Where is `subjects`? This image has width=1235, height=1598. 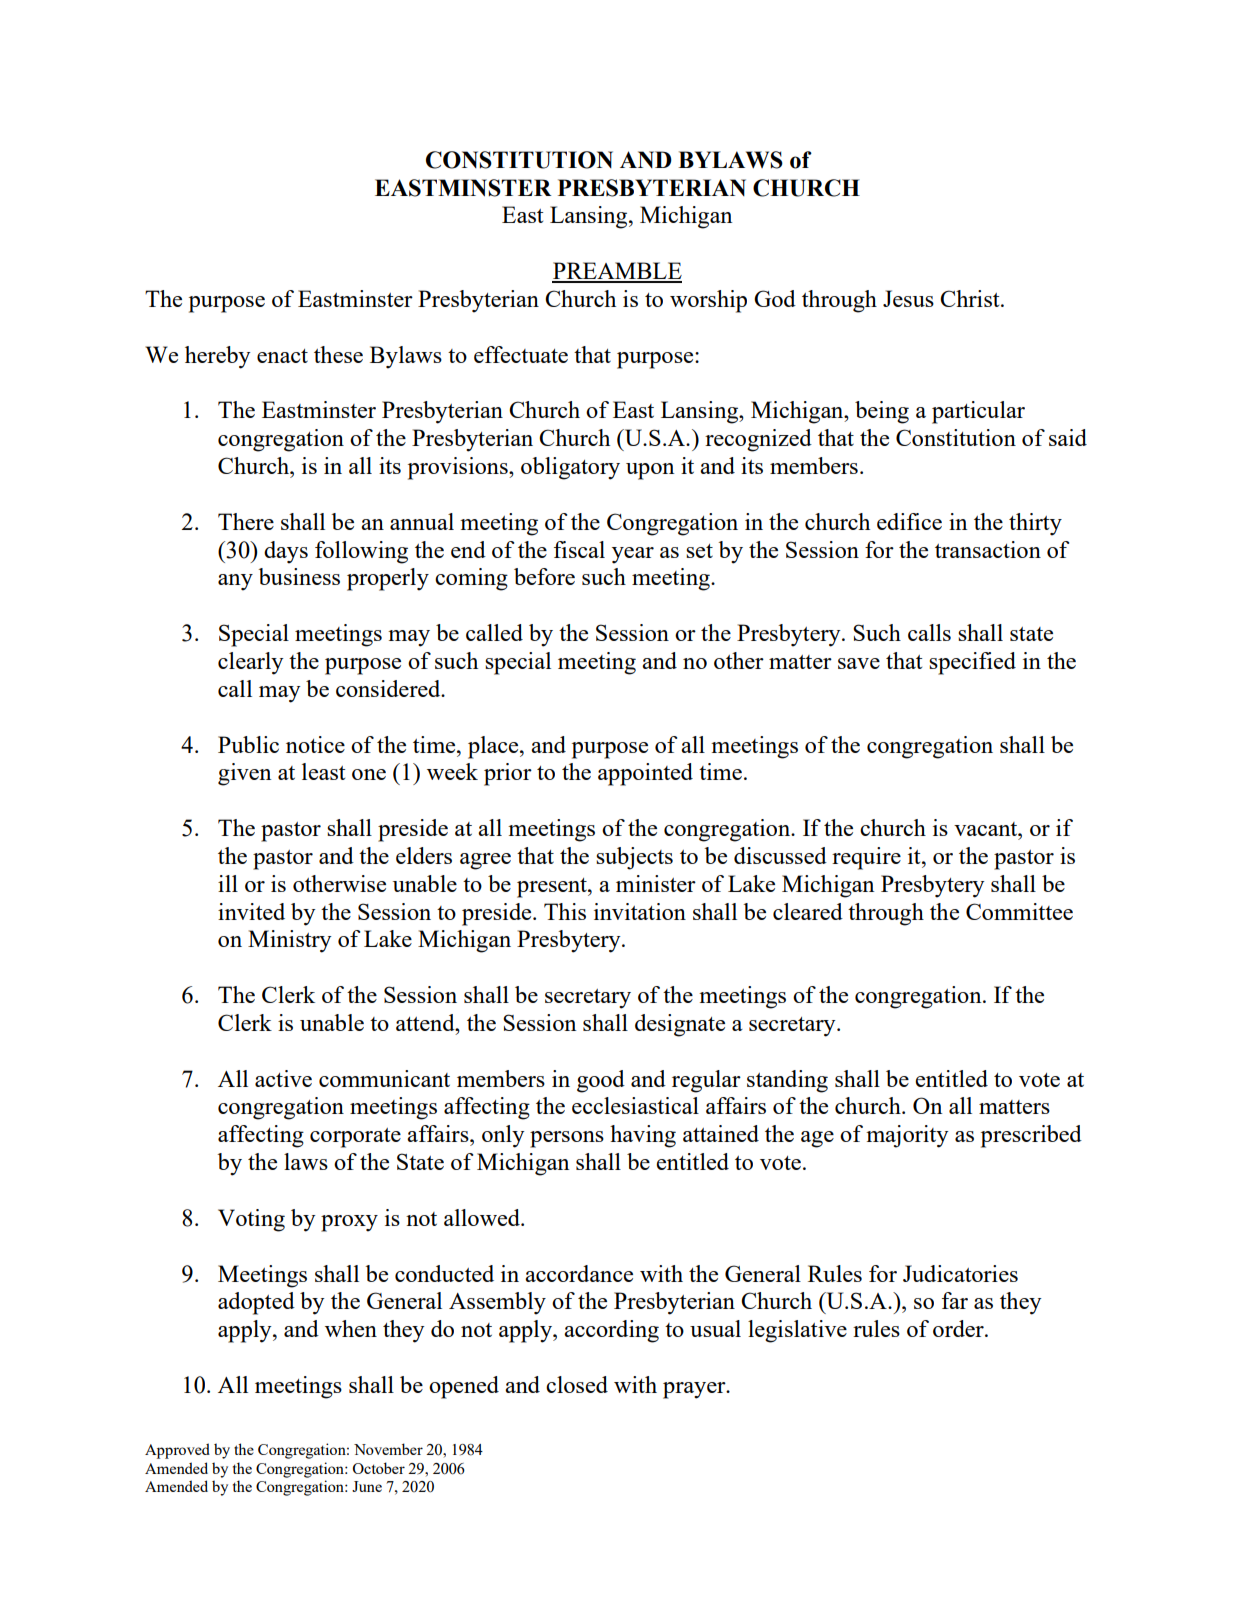
subjects is located at coordinates (634, 858).
